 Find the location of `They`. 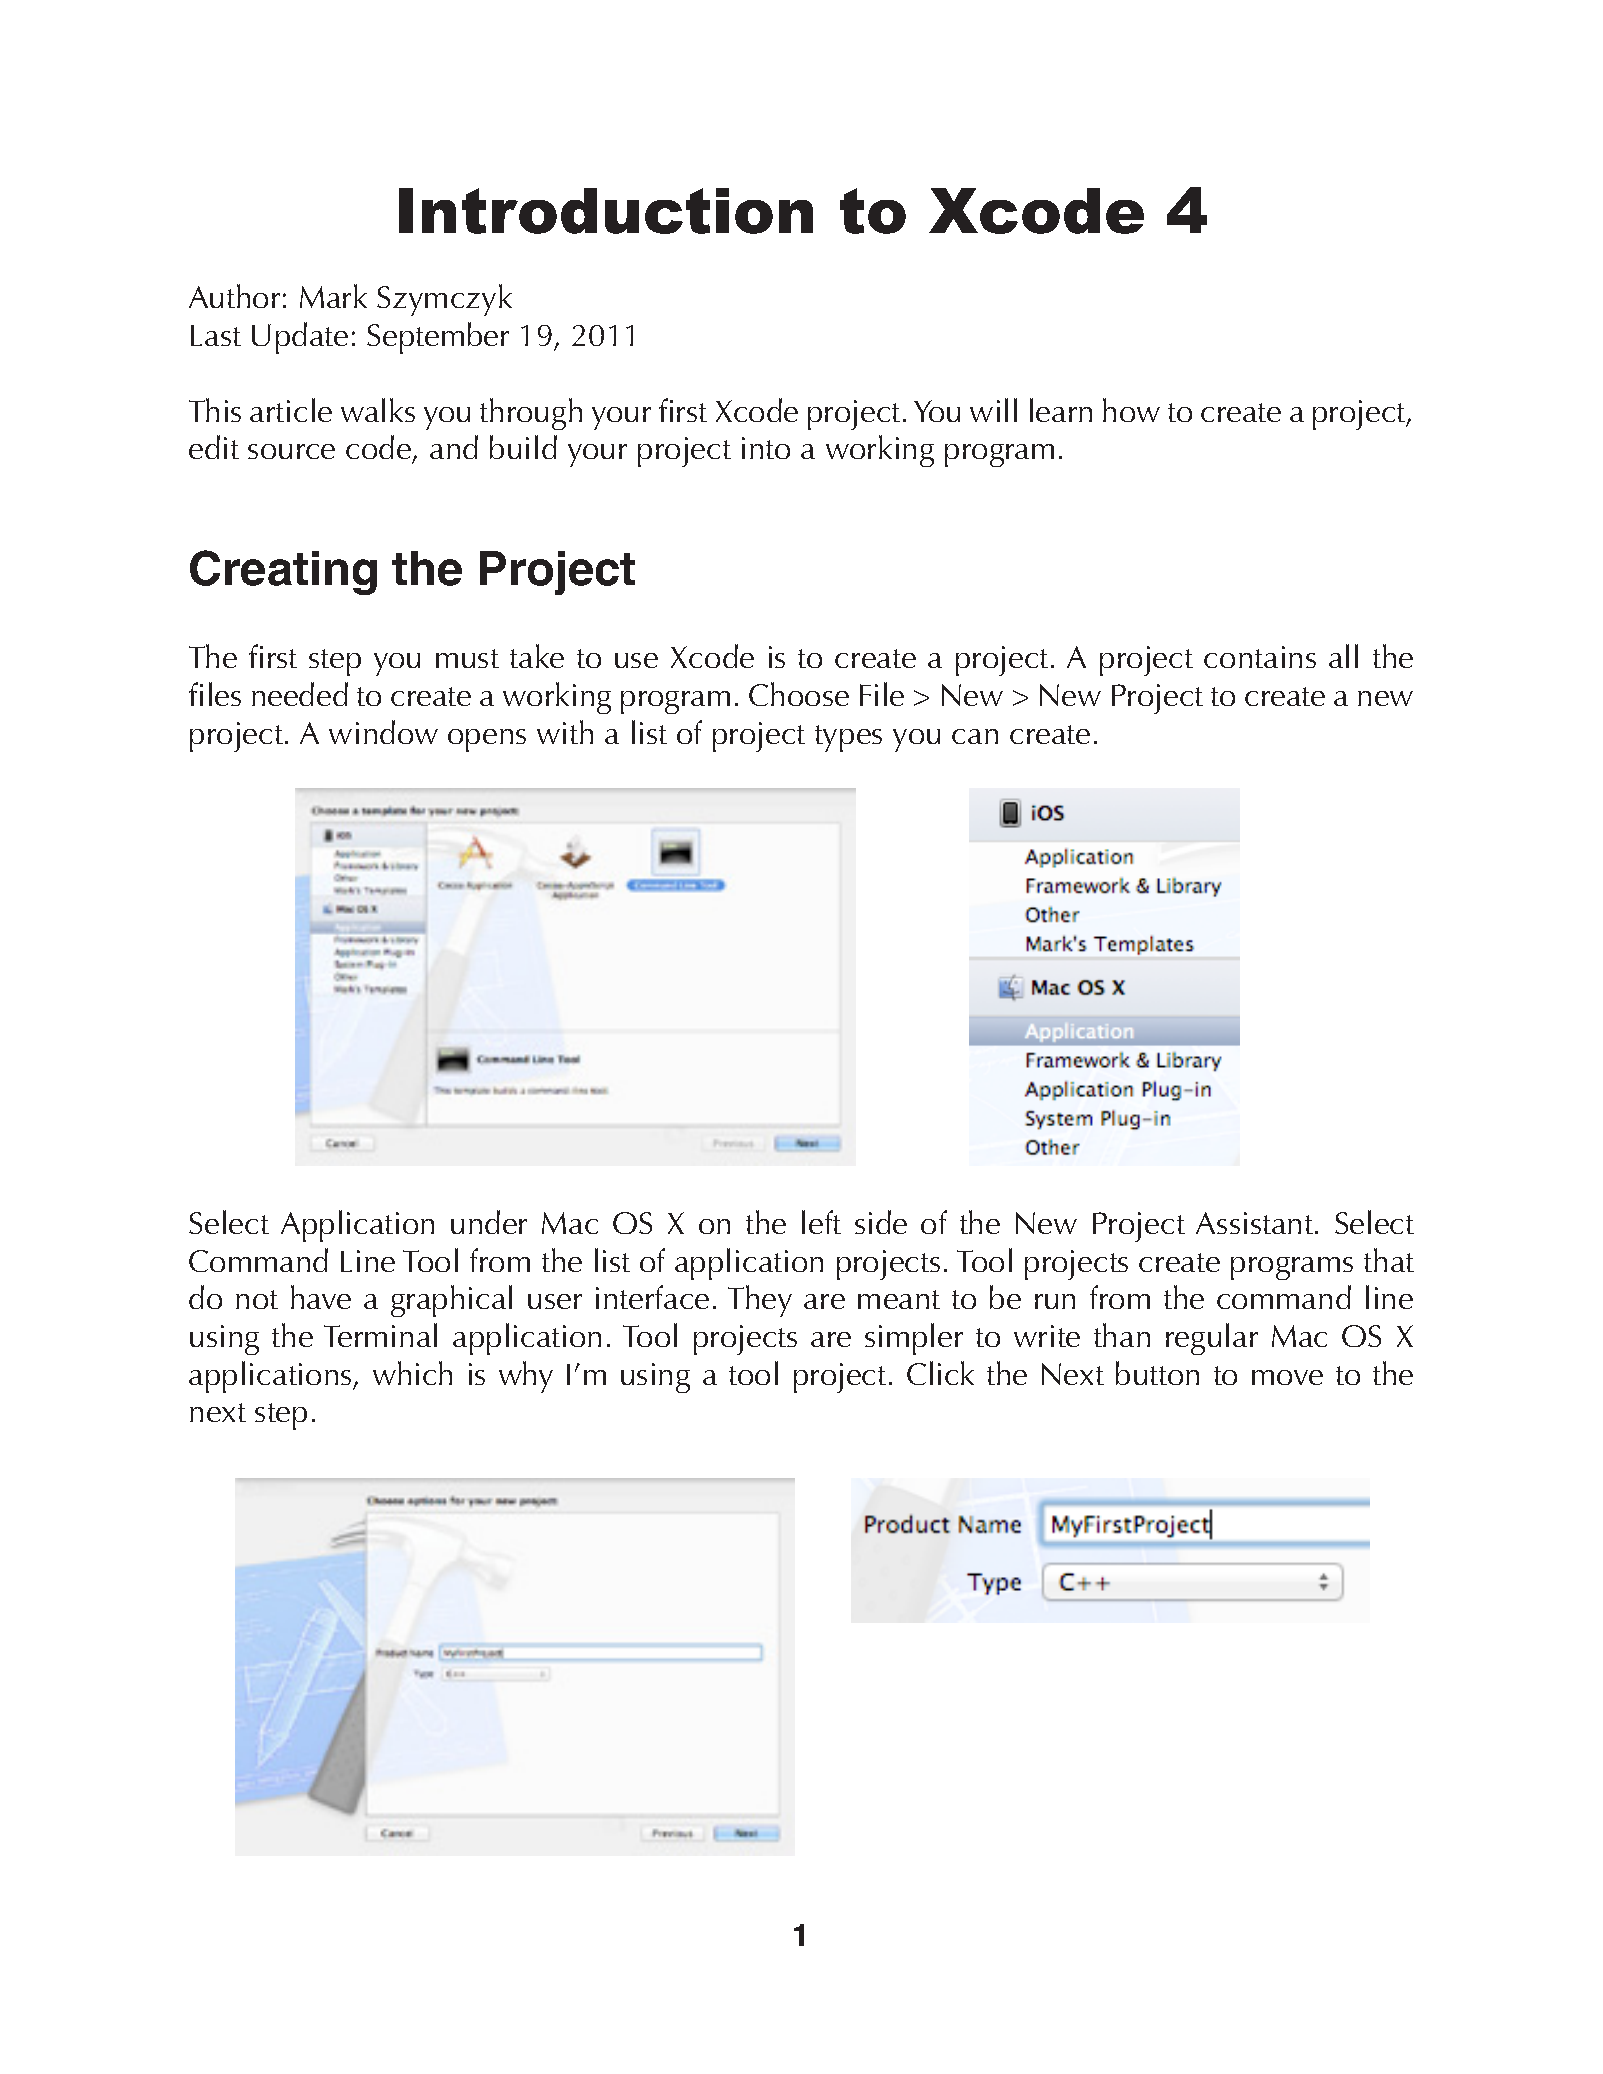

They is located at coordinates (760, 1301).
